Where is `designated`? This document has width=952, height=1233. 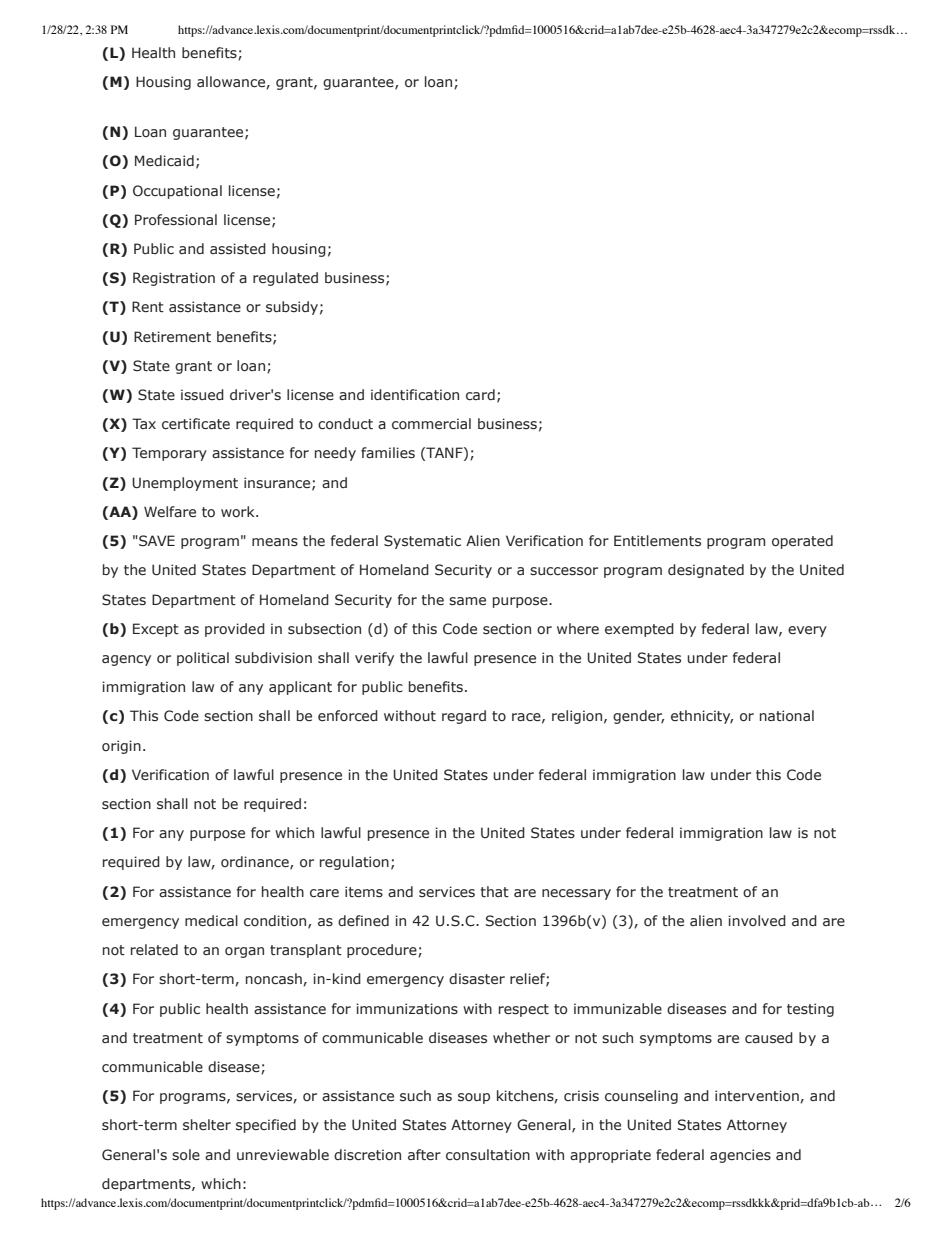 designated is located at coordinates (706, 571).
